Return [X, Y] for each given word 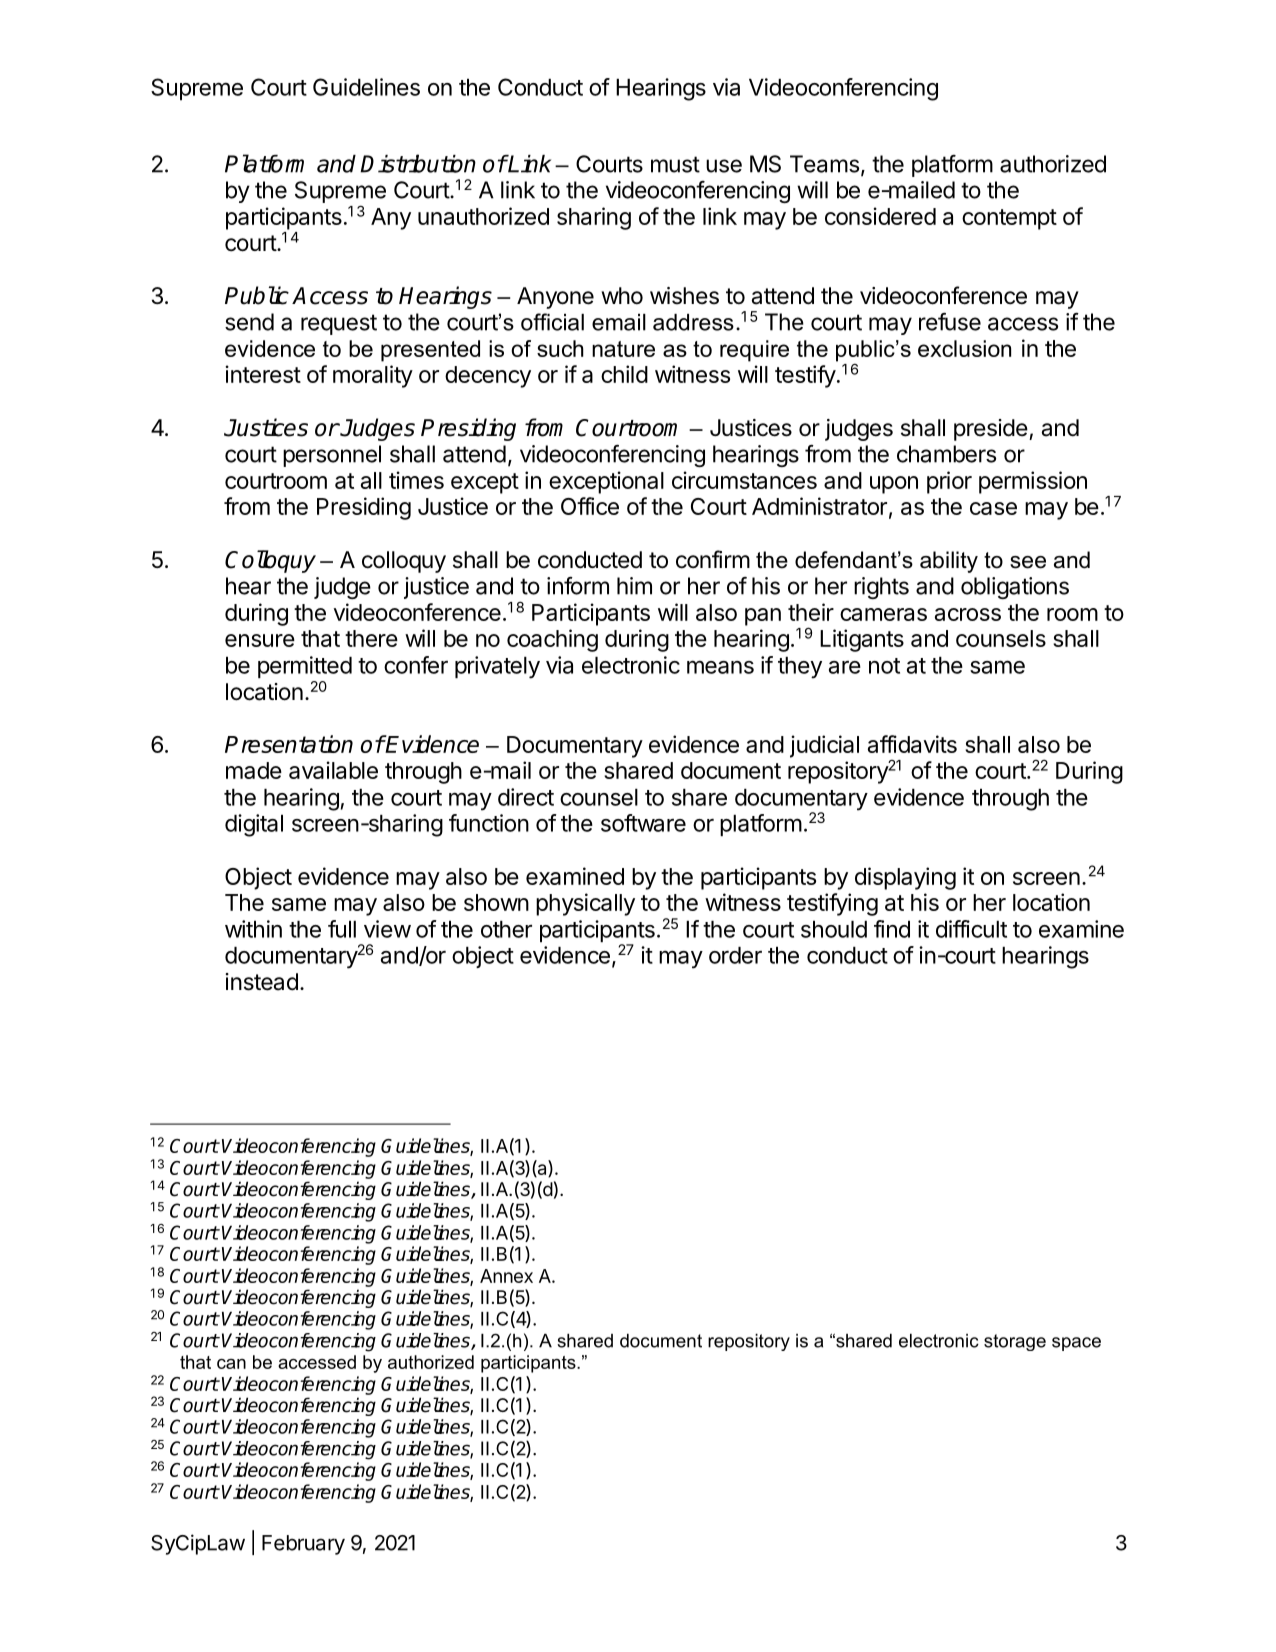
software [643, 823]
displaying [905, 878]
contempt [1009, 219]
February [303, 1545]
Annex [506, 1276]
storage [1015, 1342]
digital [254, 825]
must [675, 164]
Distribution [418, 163]
